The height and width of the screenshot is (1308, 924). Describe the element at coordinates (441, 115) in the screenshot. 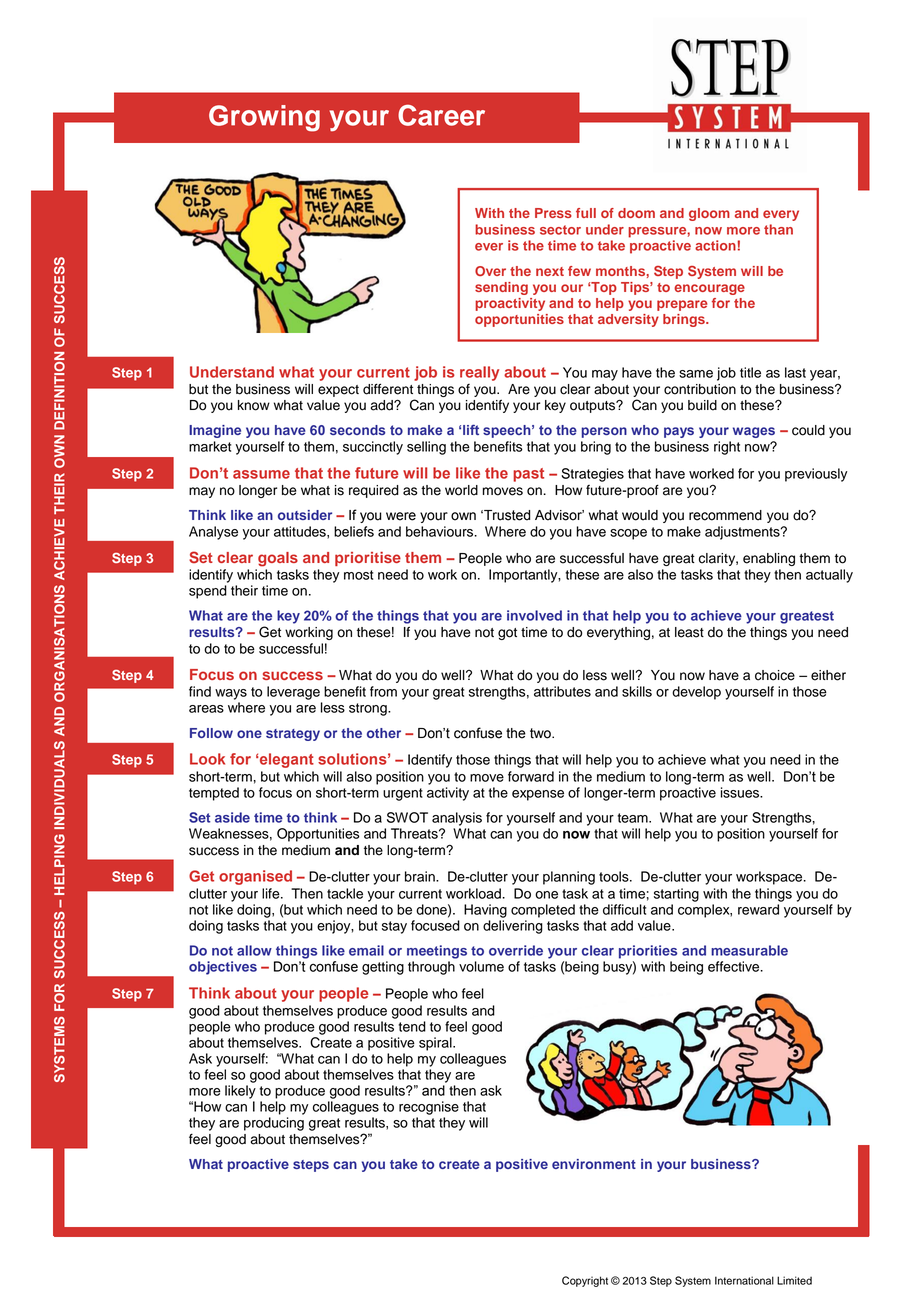

I see `Career` at that location.
